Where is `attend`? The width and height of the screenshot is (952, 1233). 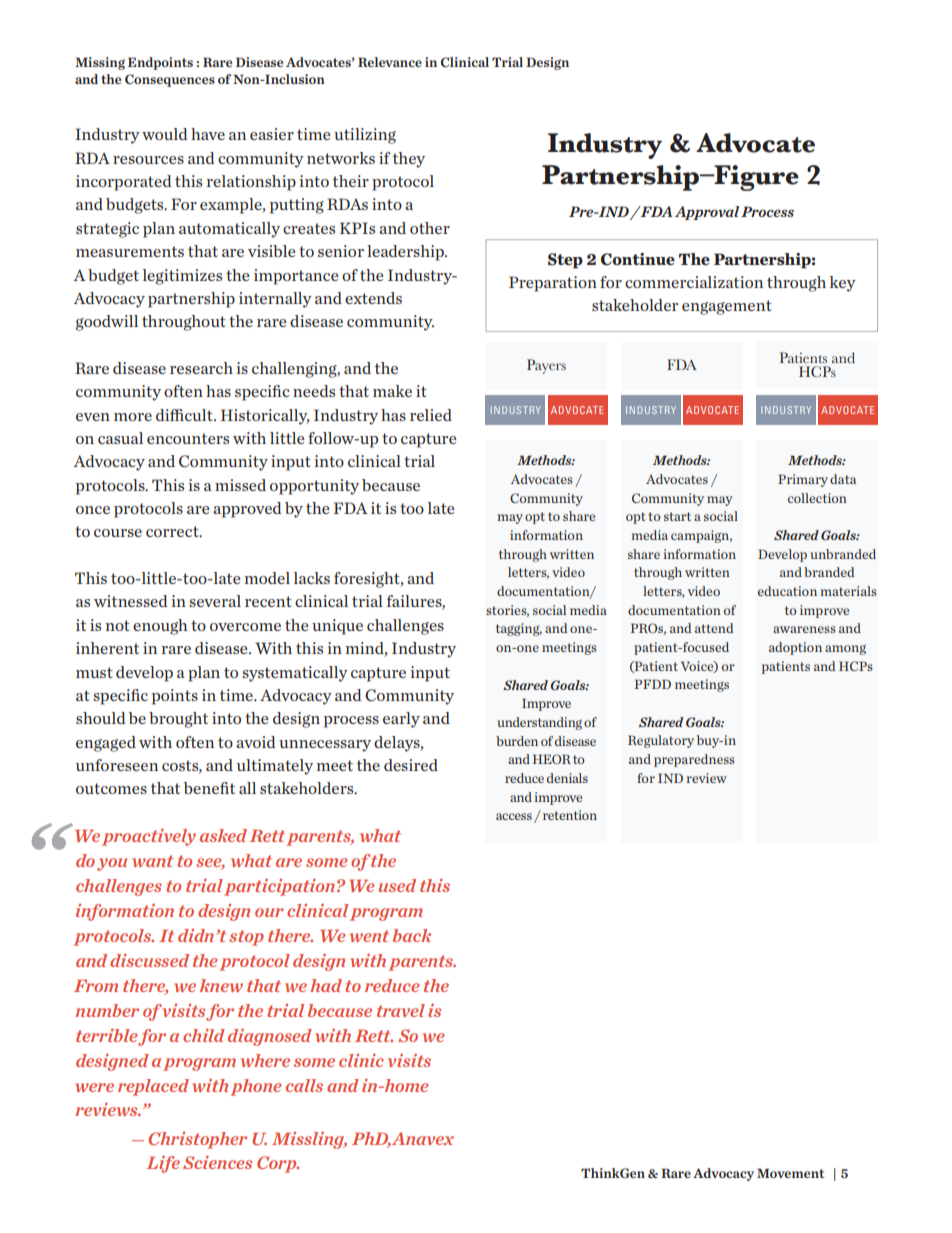
attend is located at coordinates (714, 628).
